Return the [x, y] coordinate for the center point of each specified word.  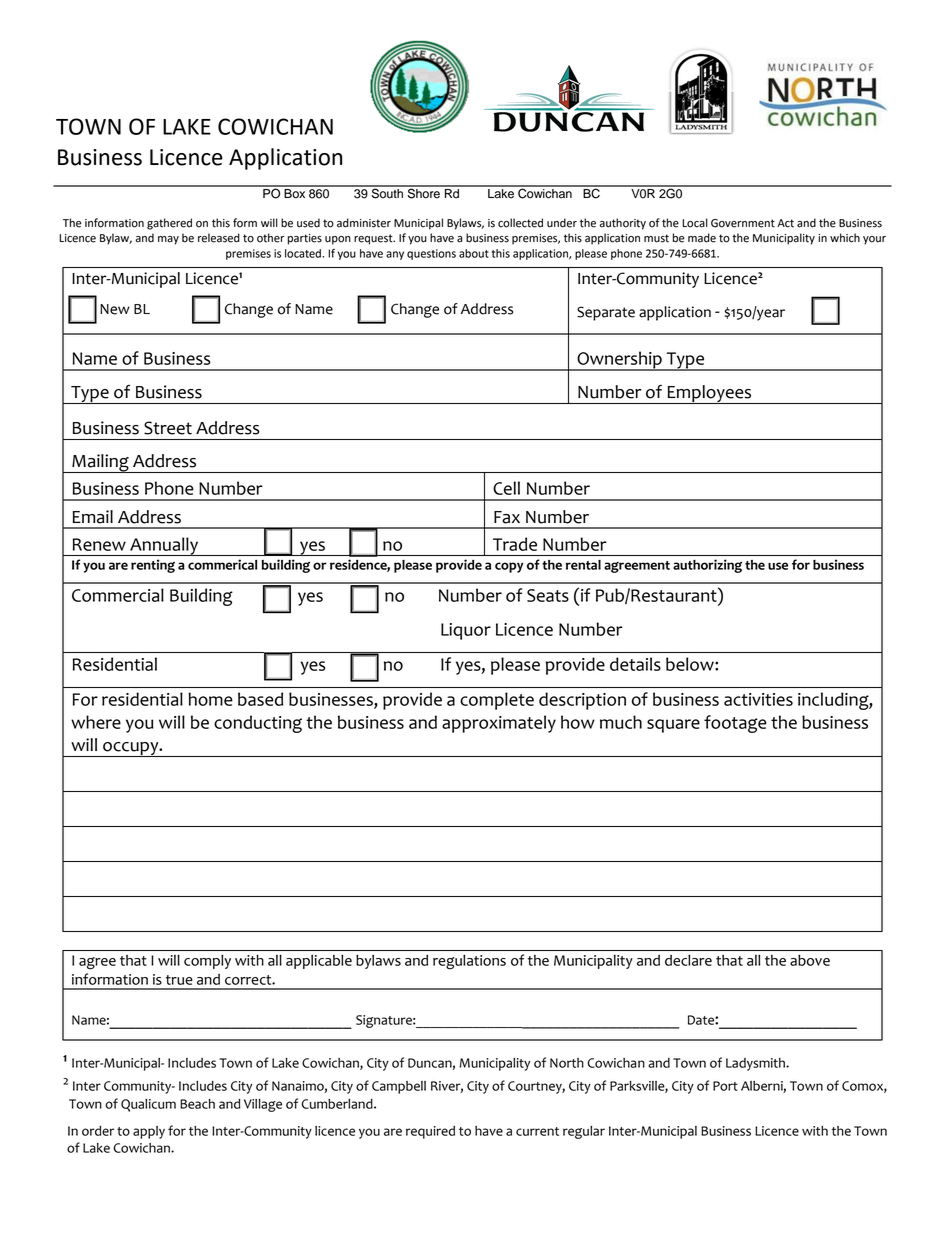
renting [153, 566]
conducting [258, 724]
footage [735, 724]
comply [207, 962]
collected [520, 223]
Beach [197, 1104]
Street [168, 428]
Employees [709, 394]
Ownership [619, 361]
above [810, 960]
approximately [499, 724]
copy [509, 567]
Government [743, 223]
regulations [469, 962]
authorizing [707, 566]
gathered [169, 224]
